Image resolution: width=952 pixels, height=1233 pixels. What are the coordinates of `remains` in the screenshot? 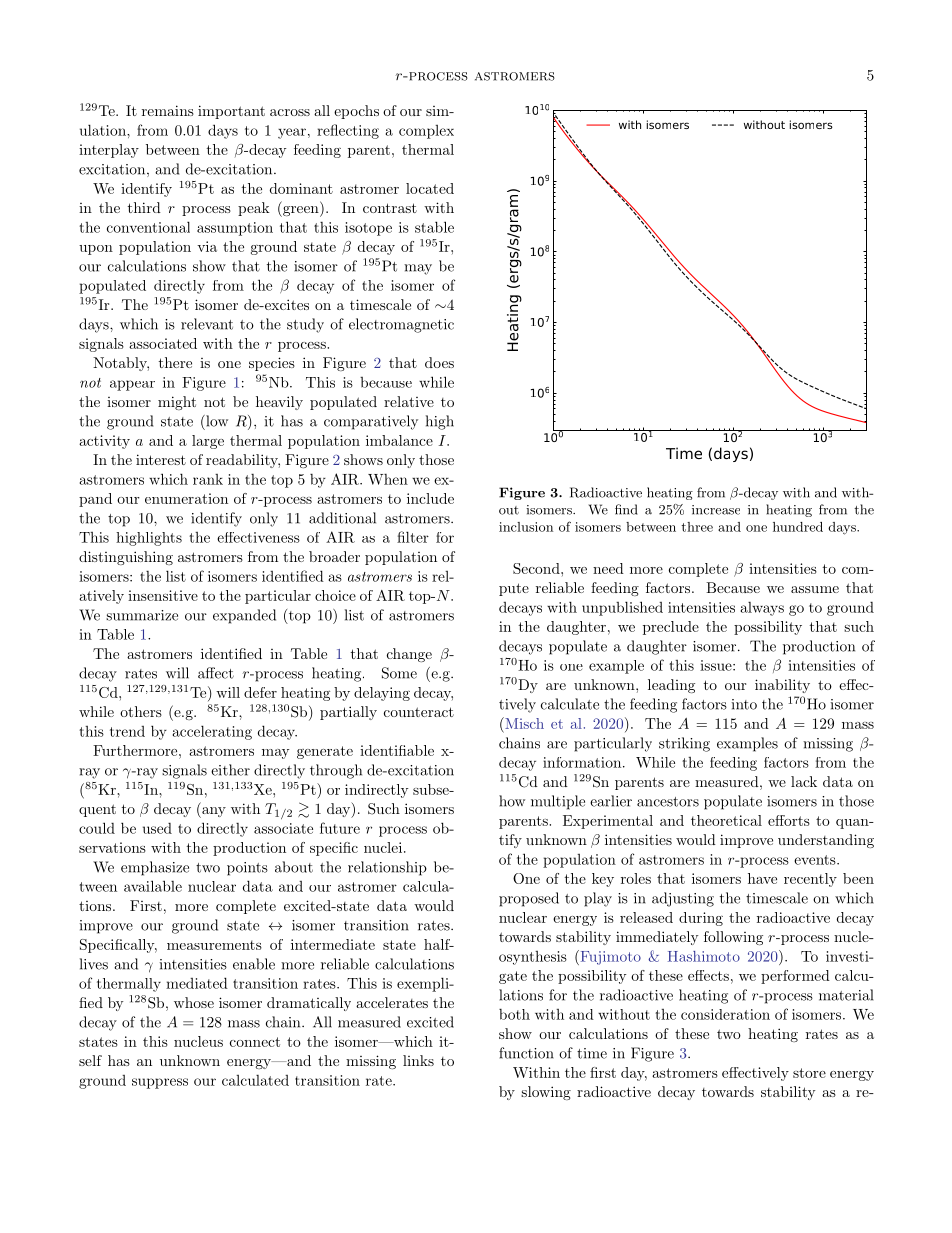 It's located at (168, 110).
